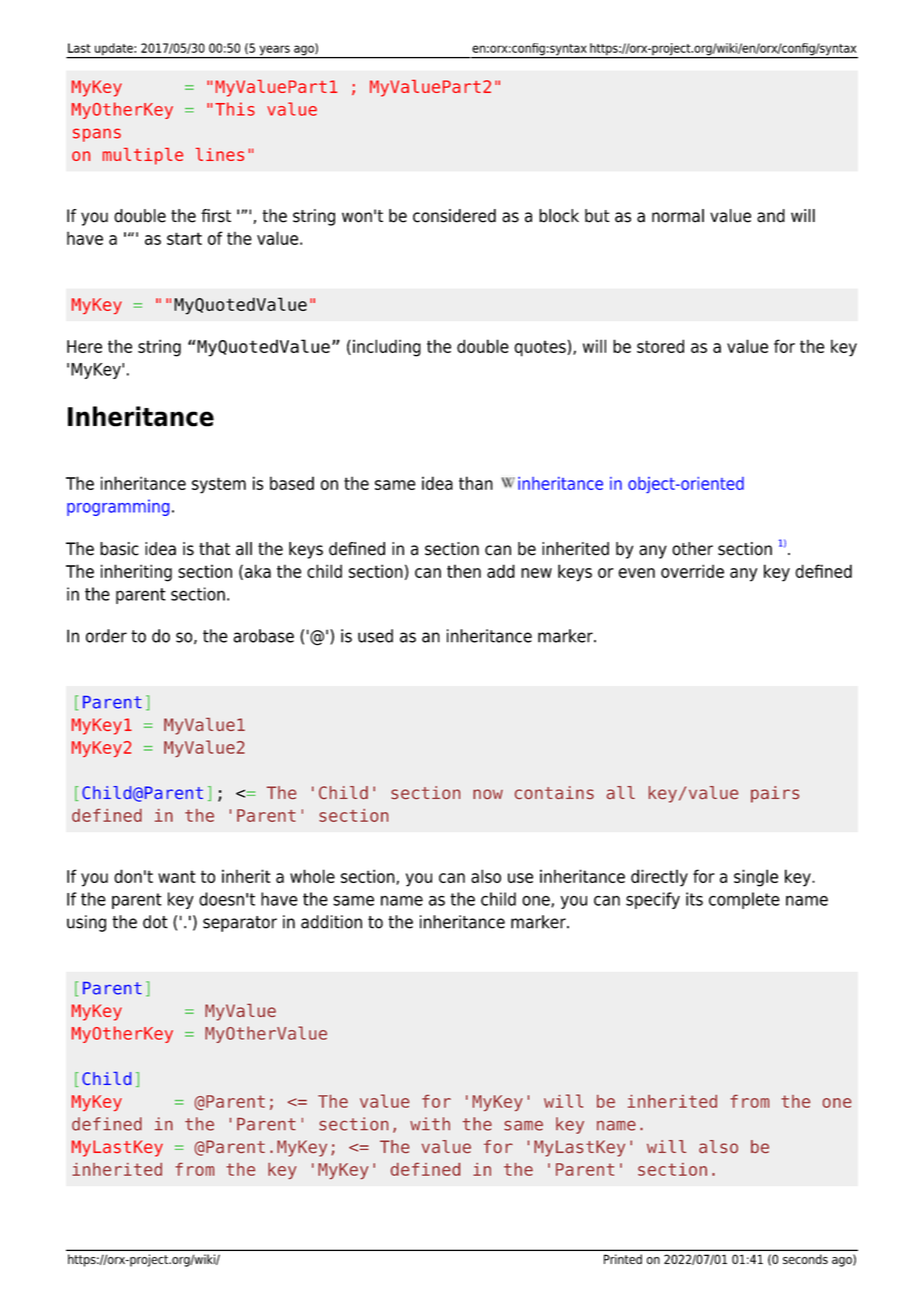  I want to click on addition, so click(331, 922).
